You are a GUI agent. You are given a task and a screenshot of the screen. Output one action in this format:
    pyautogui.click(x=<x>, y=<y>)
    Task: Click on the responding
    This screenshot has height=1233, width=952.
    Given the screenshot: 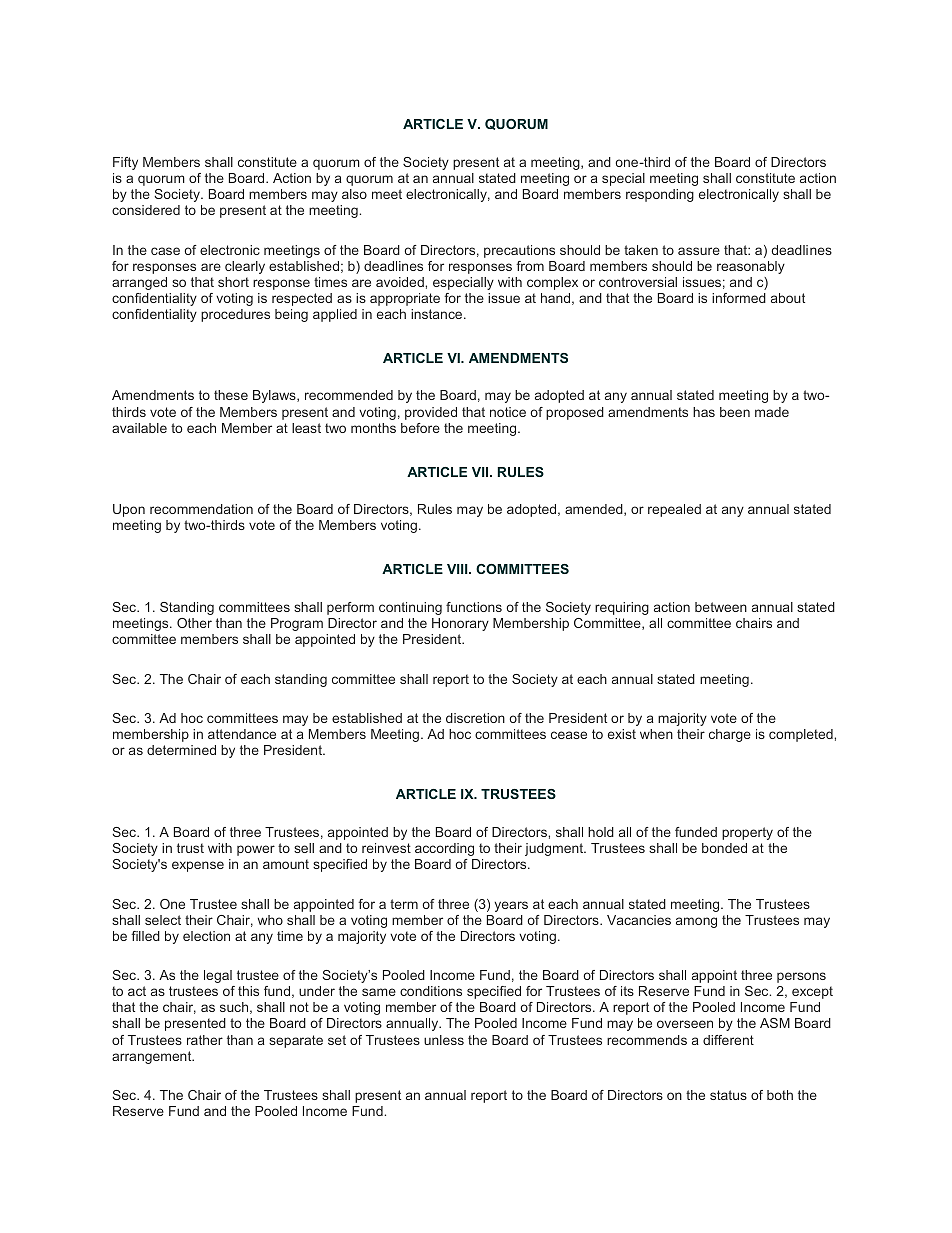 What is the action you would take?
    pyautogui.click(x=660, y=195)
